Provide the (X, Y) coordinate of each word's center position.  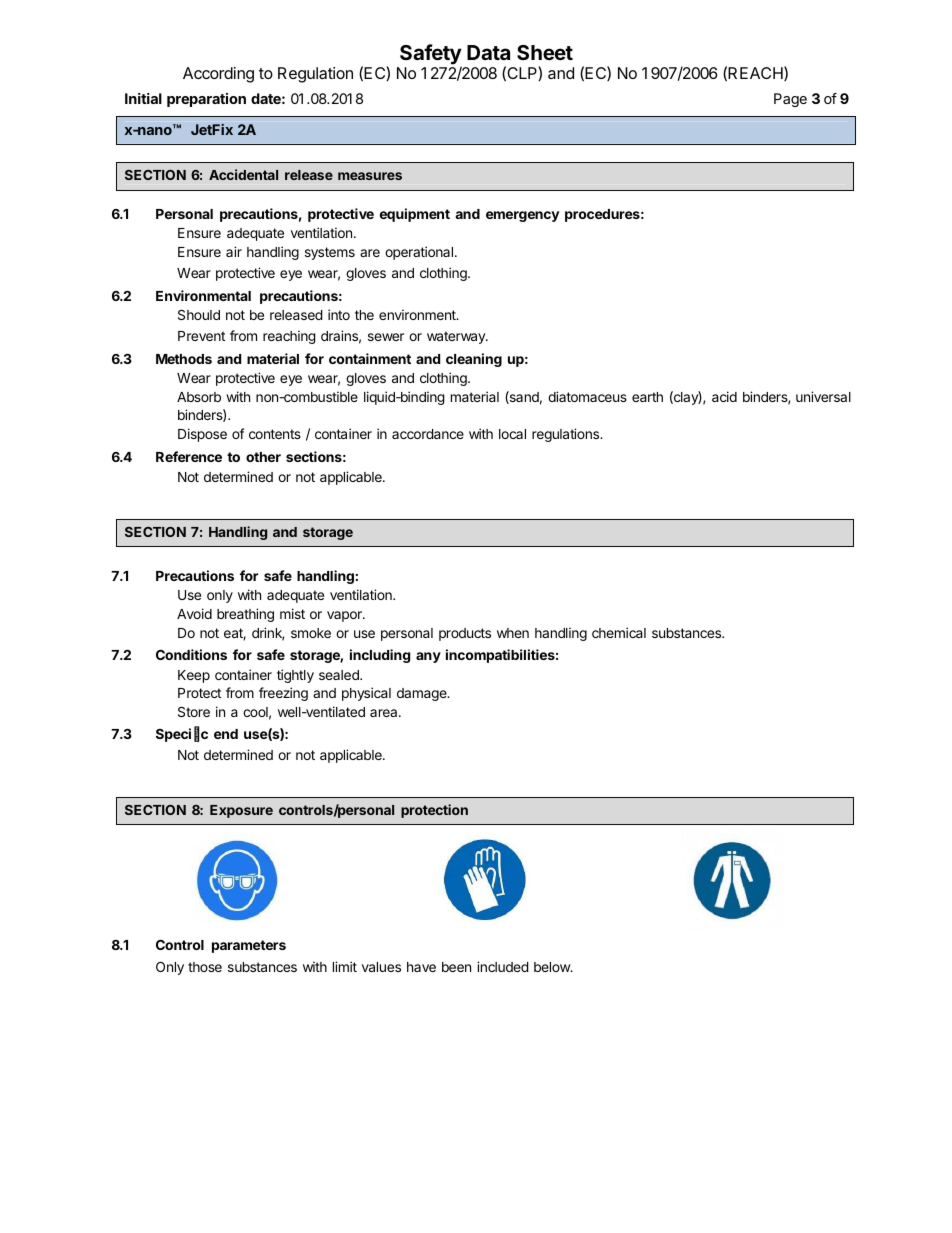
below (553, 967)
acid (724, 396)
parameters (249, 946)
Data (488, 52)
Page (790, 100)
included (503, 966)
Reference (189, 456)
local (512, 434)
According (218, 75)
